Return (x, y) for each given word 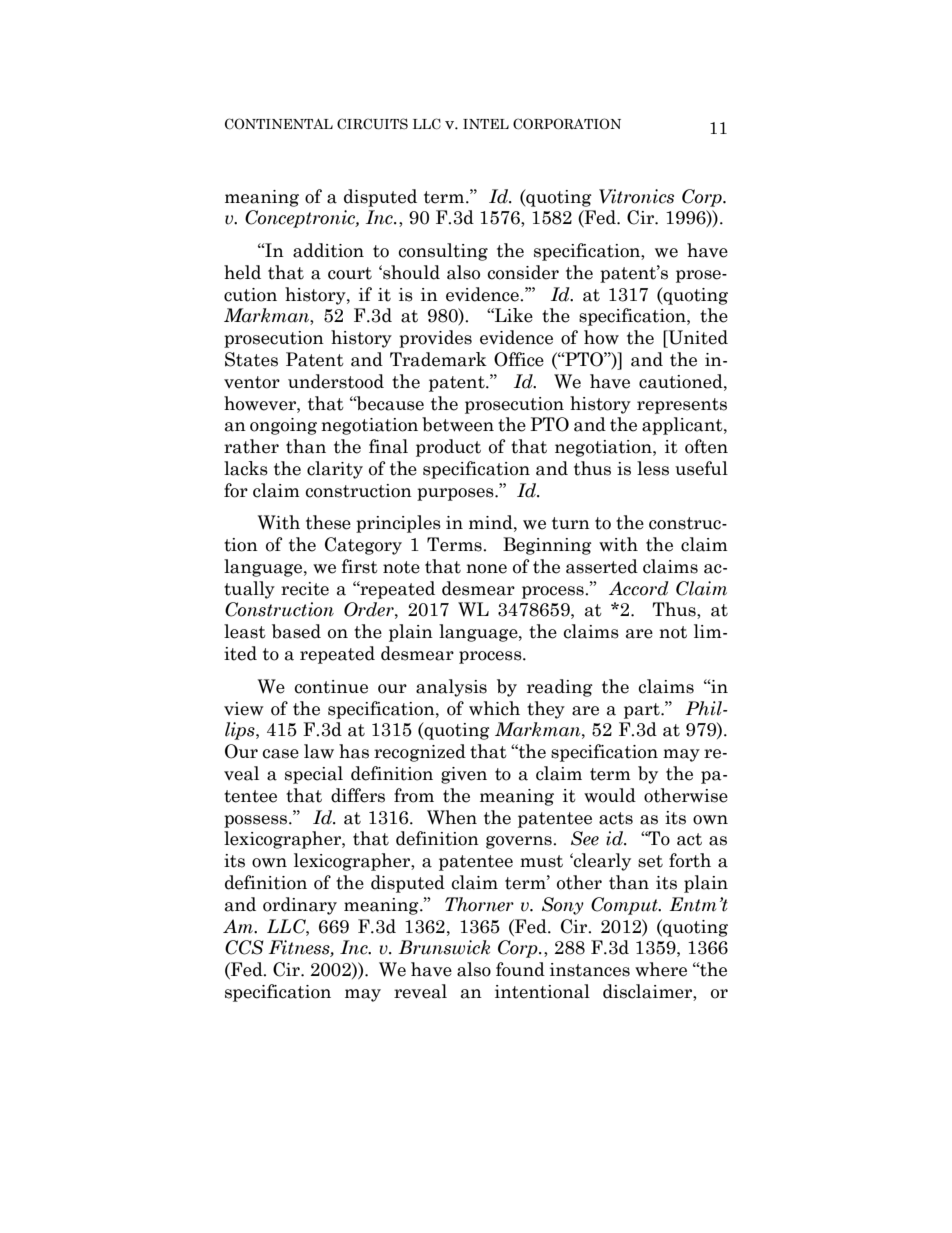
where (661, 969)
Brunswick (444, 947)
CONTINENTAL (279, 124)
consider (523, 272)
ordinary (300, 906)
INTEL (486, 124)
